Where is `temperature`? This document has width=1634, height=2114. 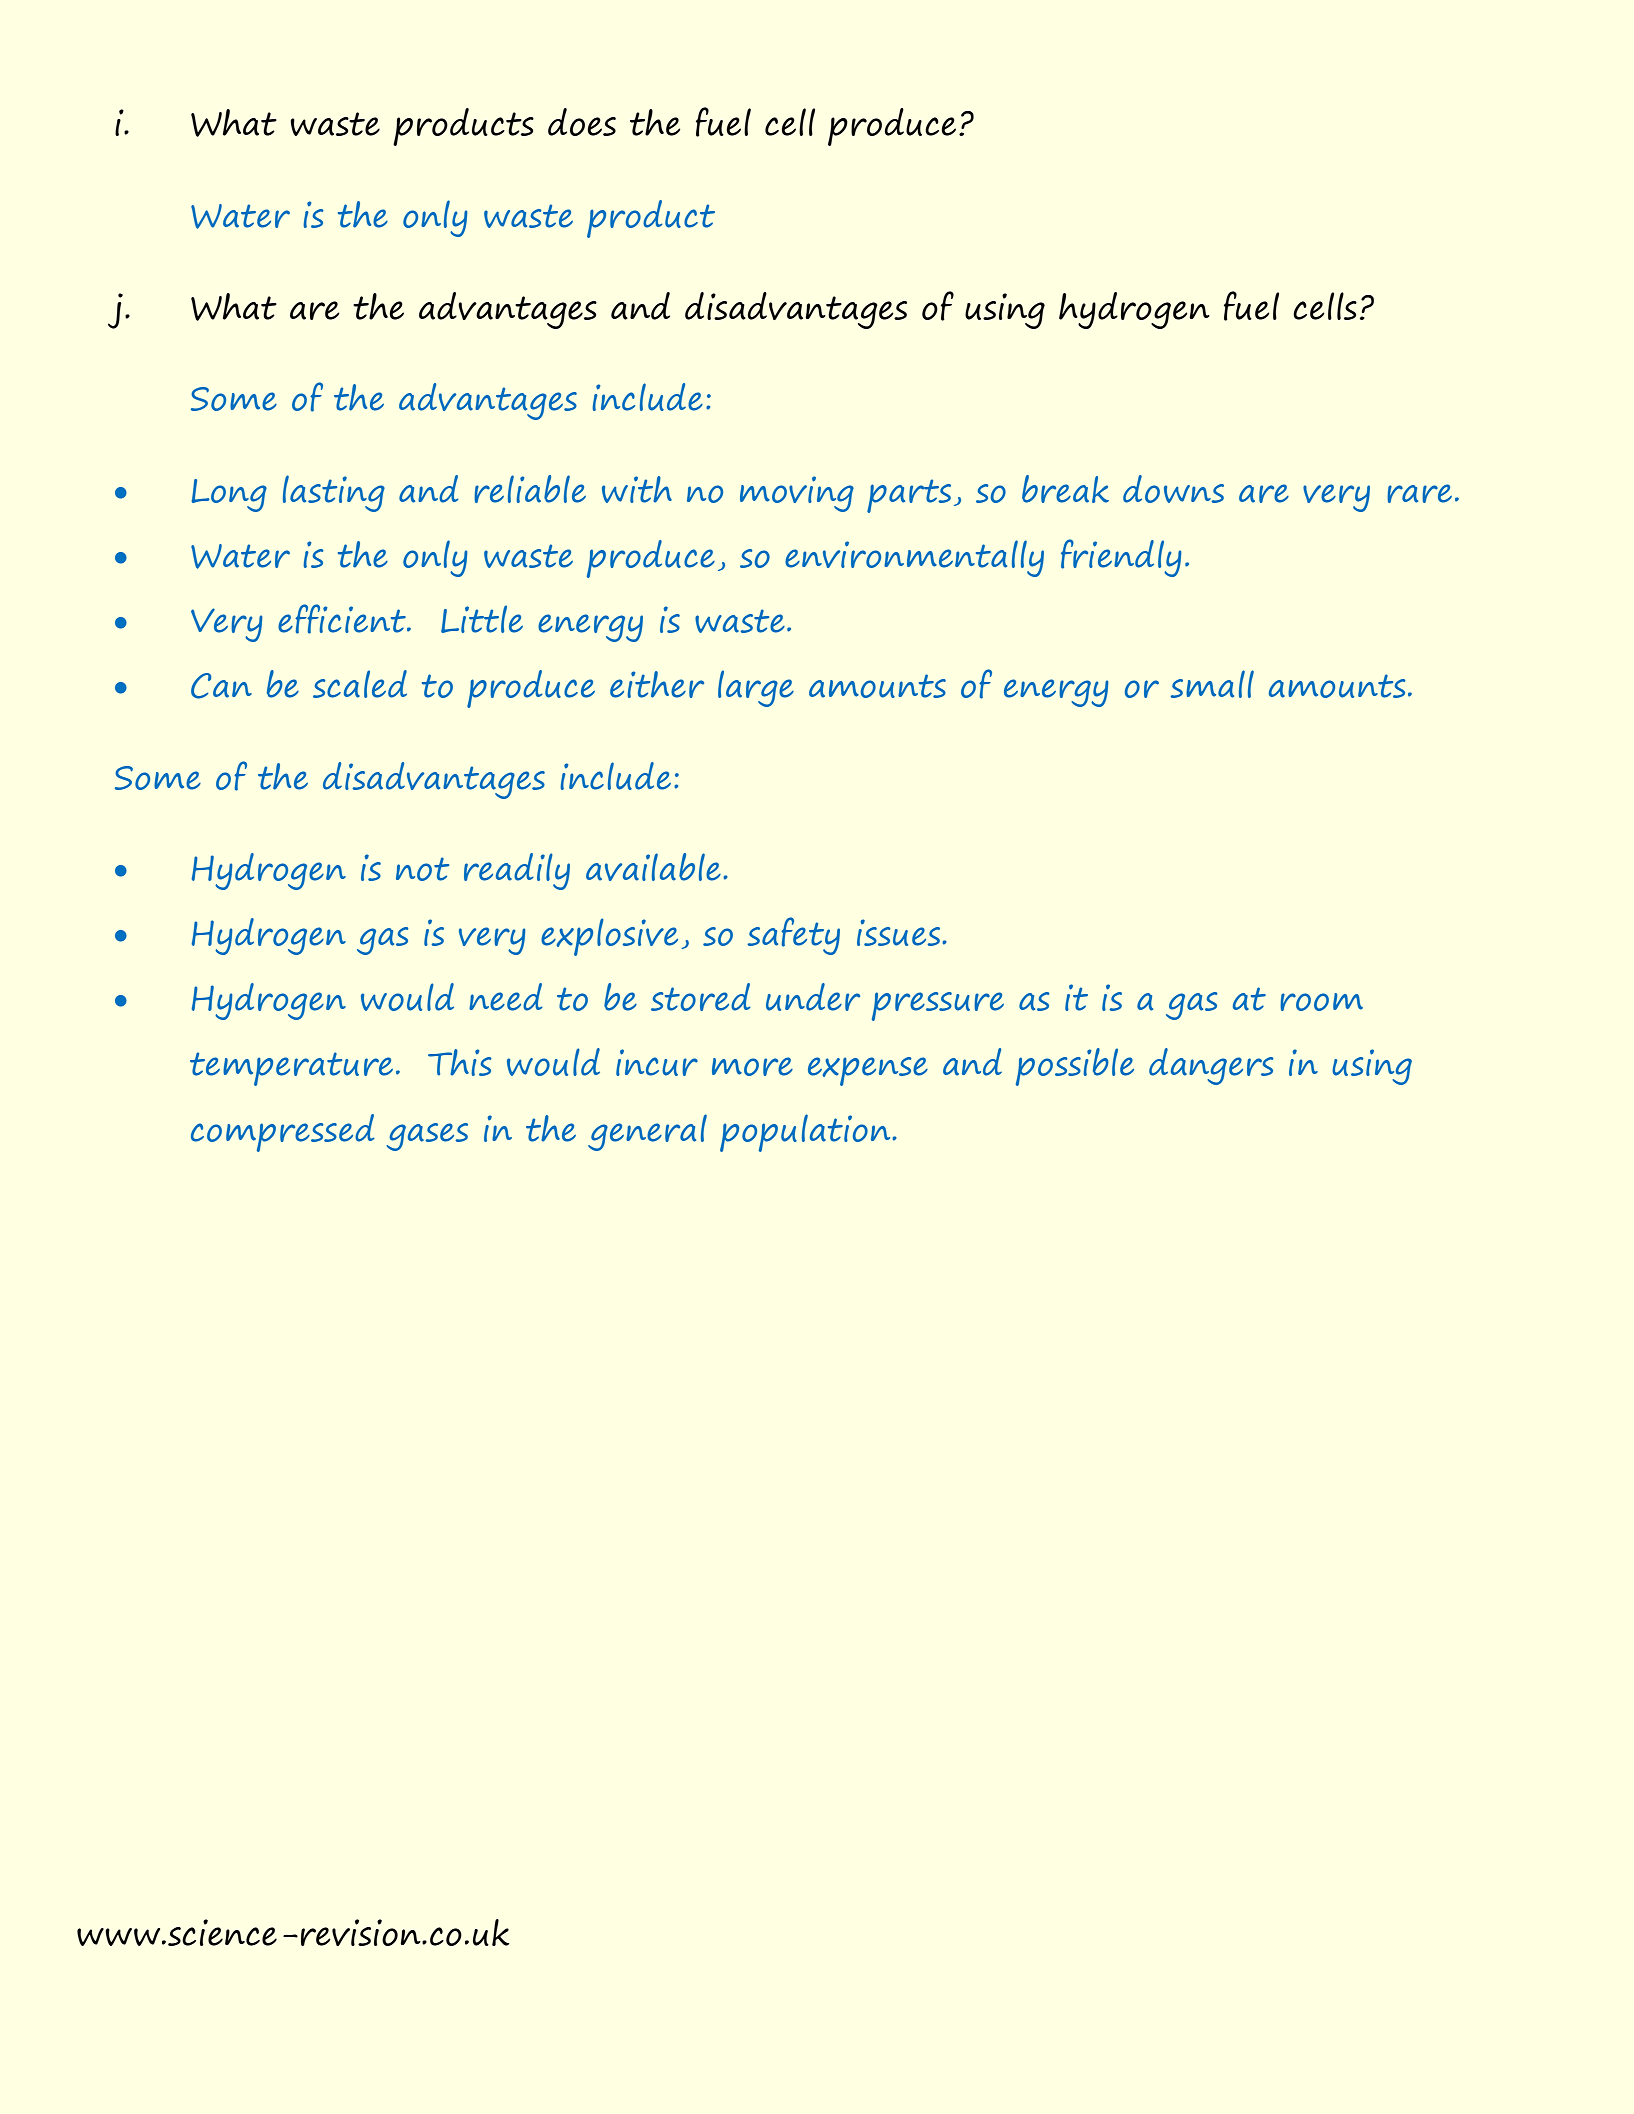
temperature is located at coordinates (291, 1069).
